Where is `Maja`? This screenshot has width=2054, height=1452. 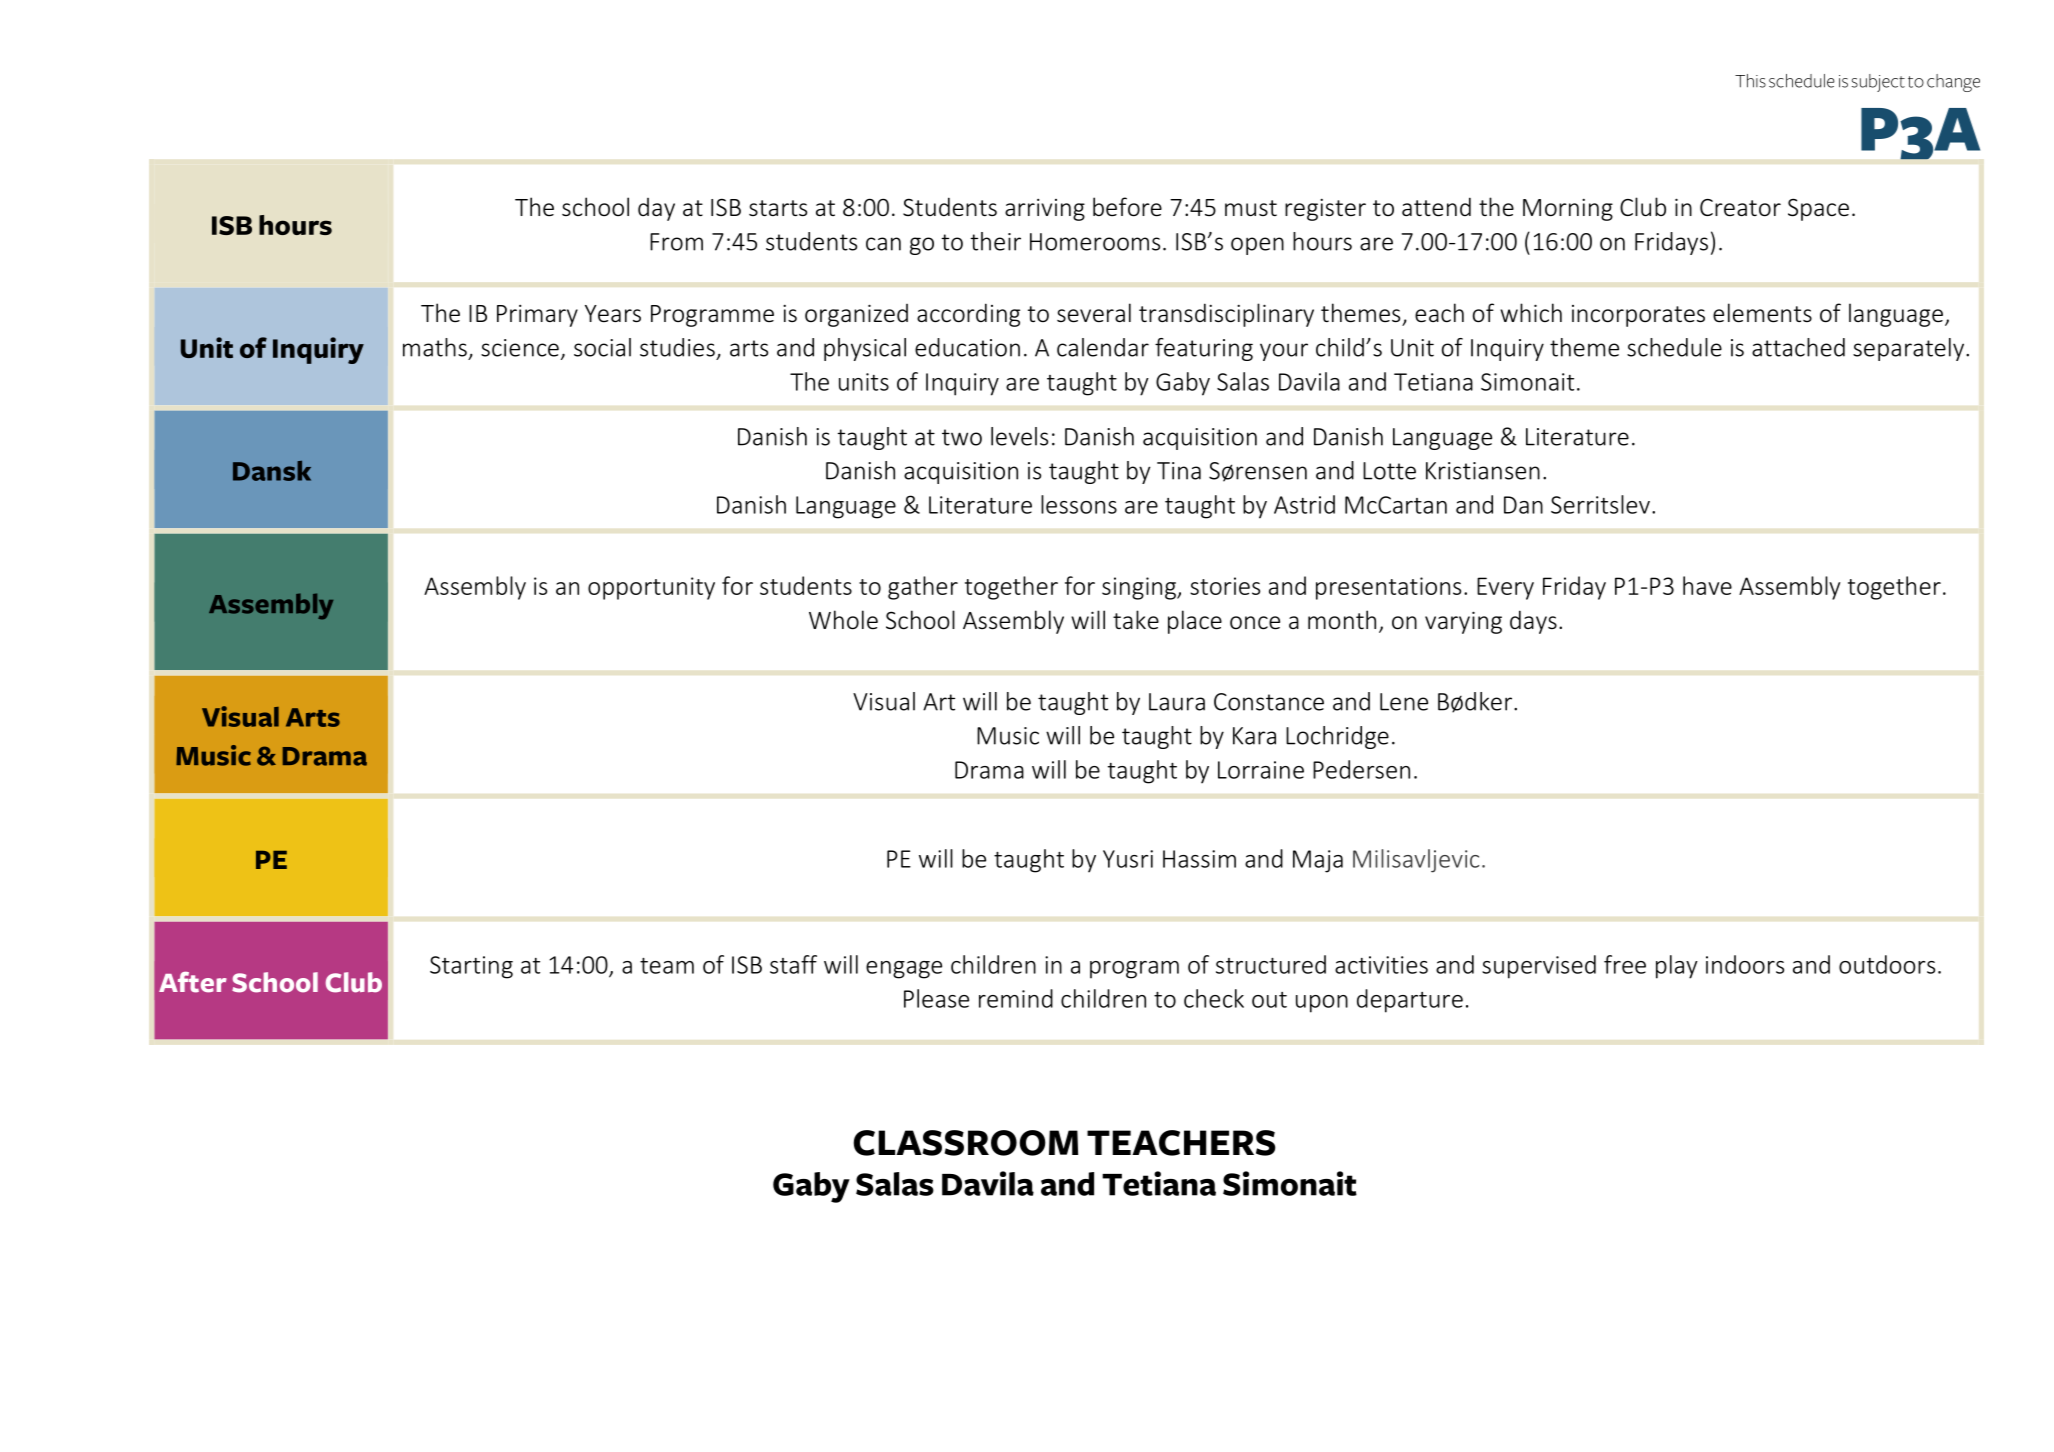 Maja is located at coordinates (1318, 861).
